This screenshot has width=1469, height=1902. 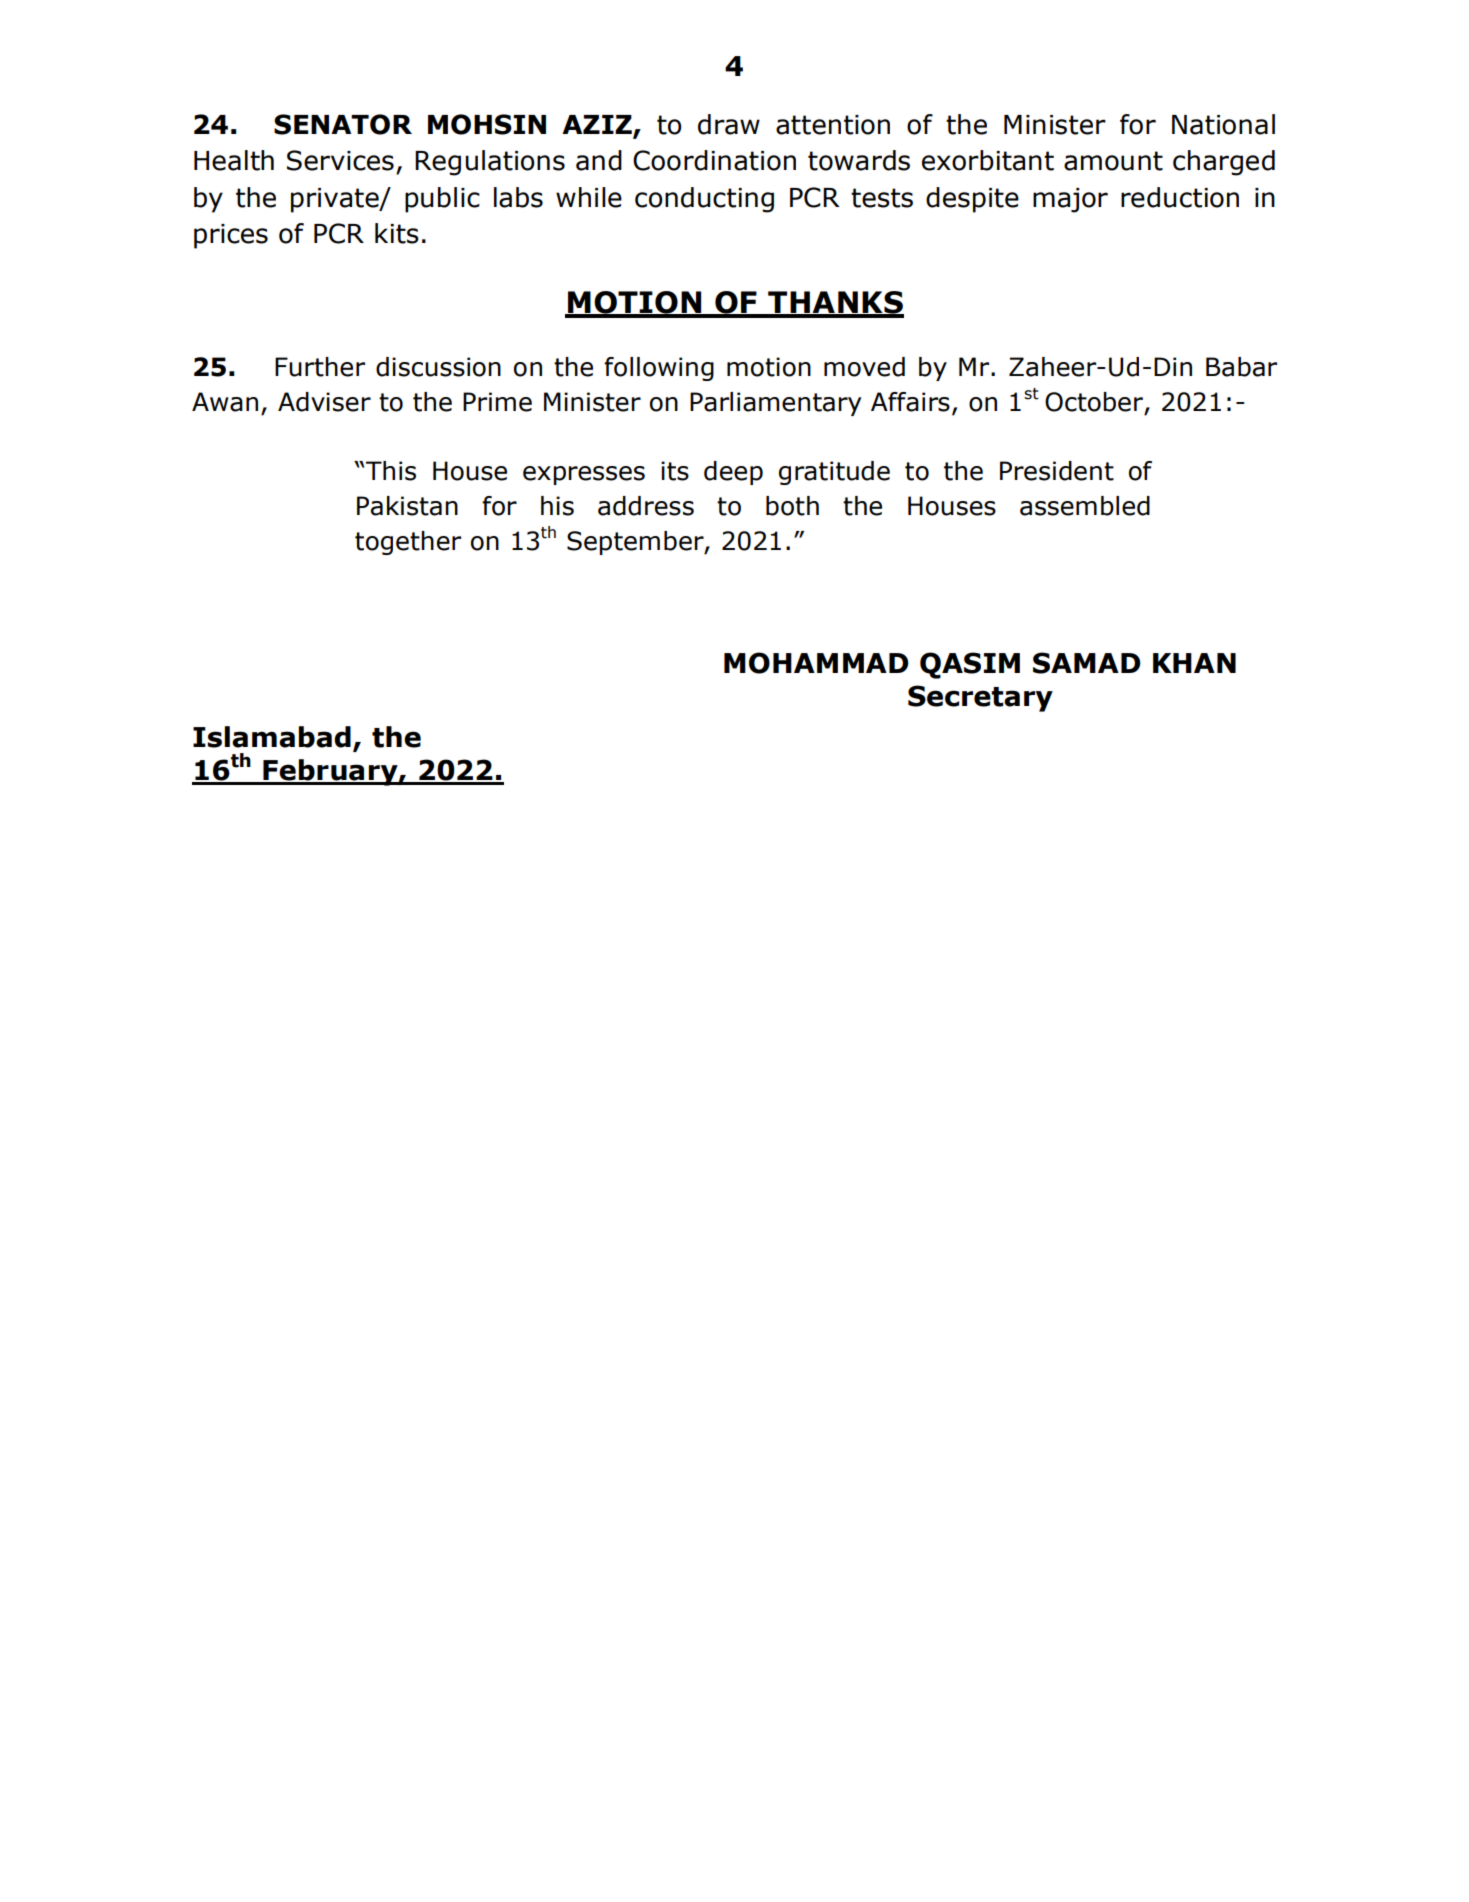 I want to click on Adviser, so click(x=324, y=402).
